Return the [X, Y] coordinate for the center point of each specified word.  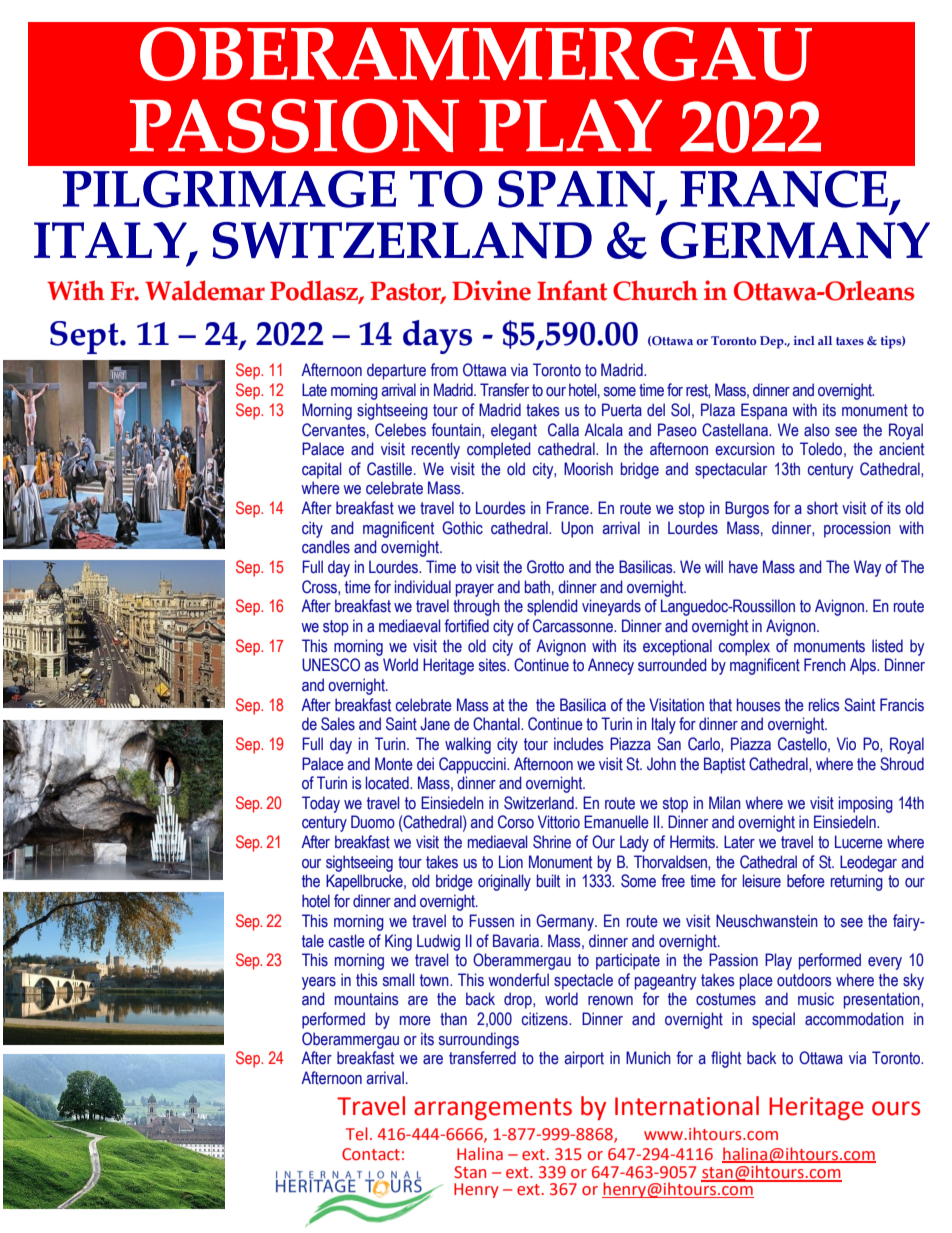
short [822, 508]
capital [321, 470]
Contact [371, 1154]
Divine [491, 290]
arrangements [493, 1109]
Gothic [462, 528]
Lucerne [859, 842]
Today [321, 804]
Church [655, 290]
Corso [516, 822]
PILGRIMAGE [230, 189]
